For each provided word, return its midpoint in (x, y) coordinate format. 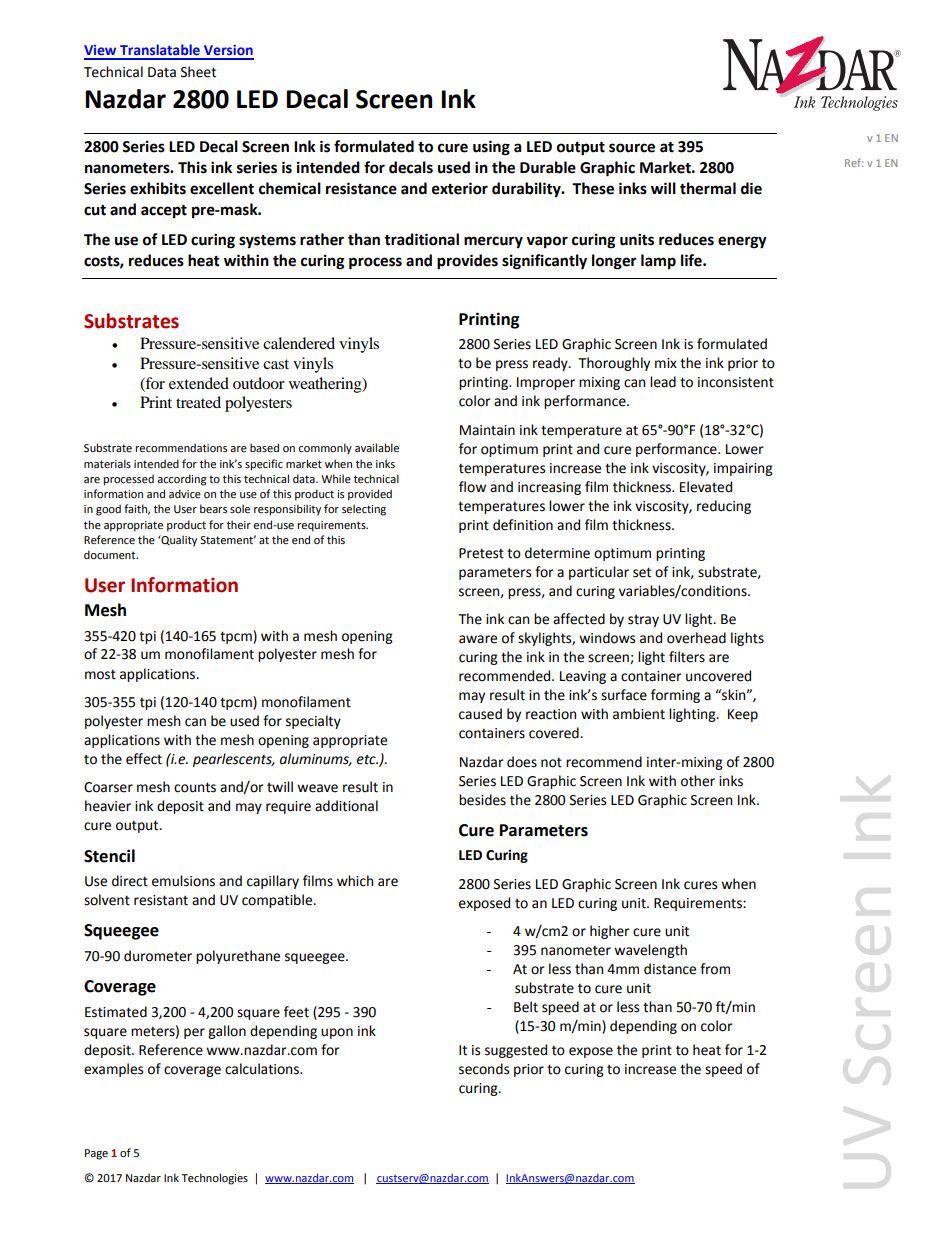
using (491, 148)
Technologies (214, 1179)
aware (478, 639)
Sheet (198, 72)
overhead (696, 638)
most (100, 674)
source (632, 148)
